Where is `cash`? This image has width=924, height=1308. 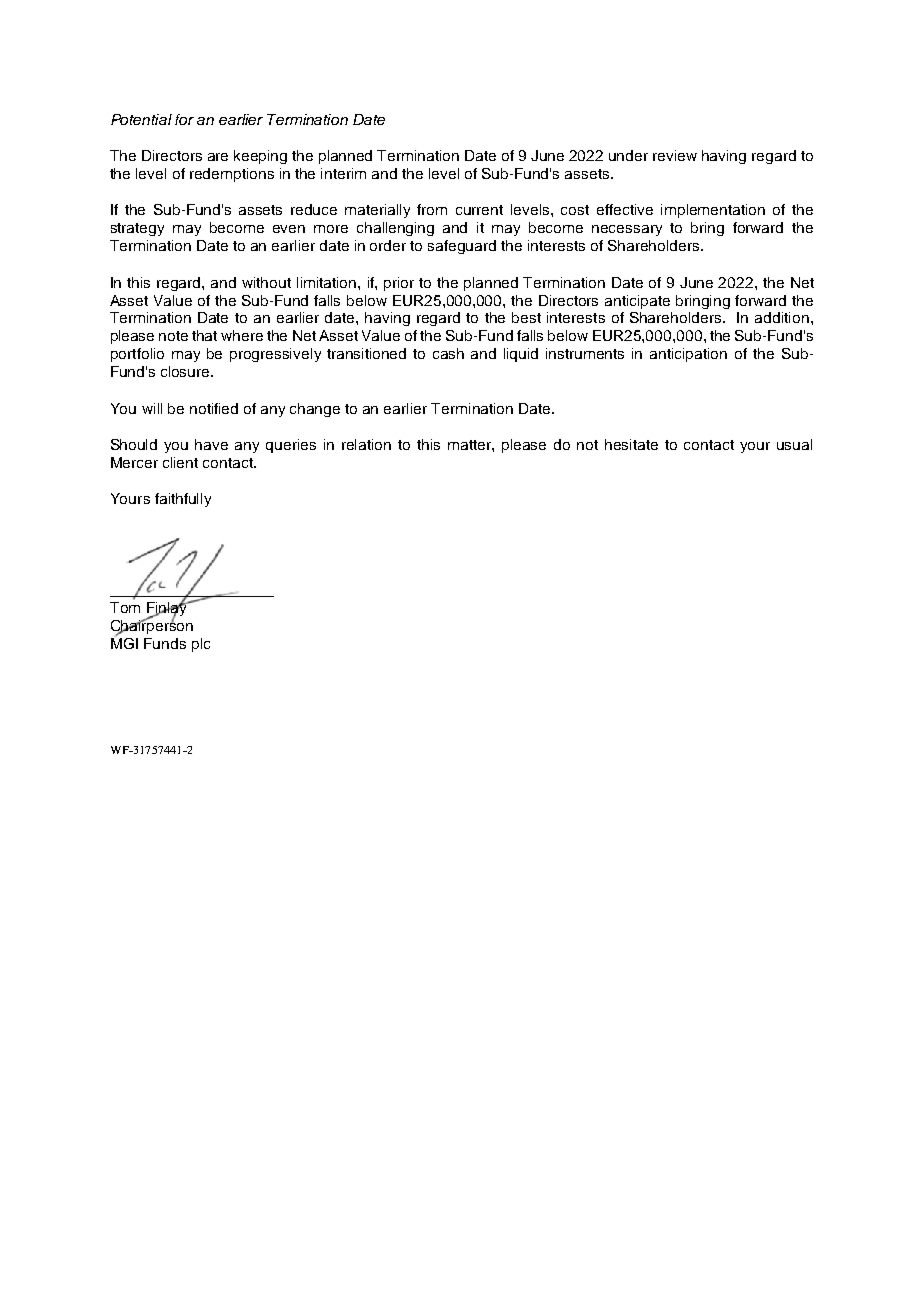
cash is located at coordinates (448, 353).
